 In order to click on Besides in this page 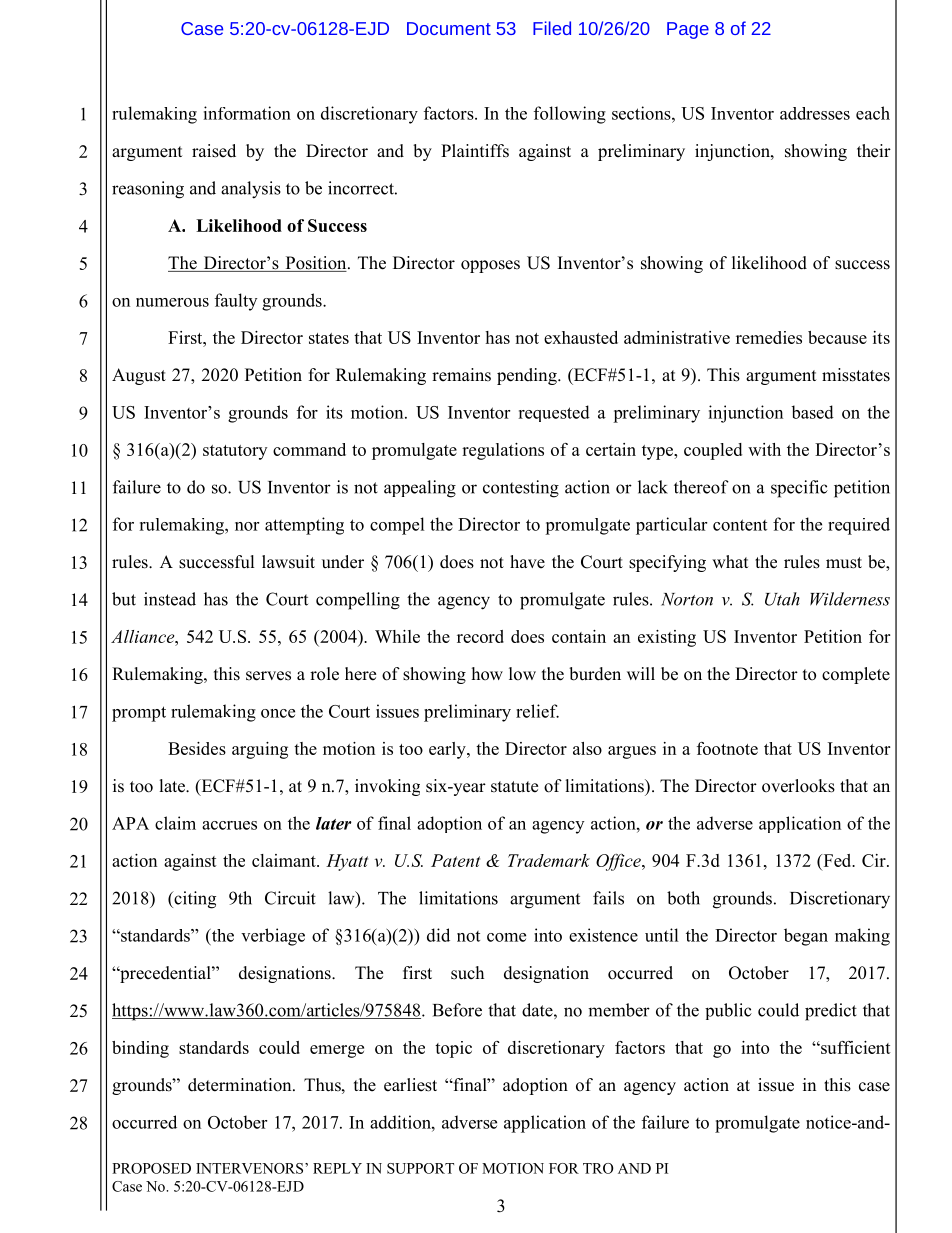, I will do `click(197, 748)`.
